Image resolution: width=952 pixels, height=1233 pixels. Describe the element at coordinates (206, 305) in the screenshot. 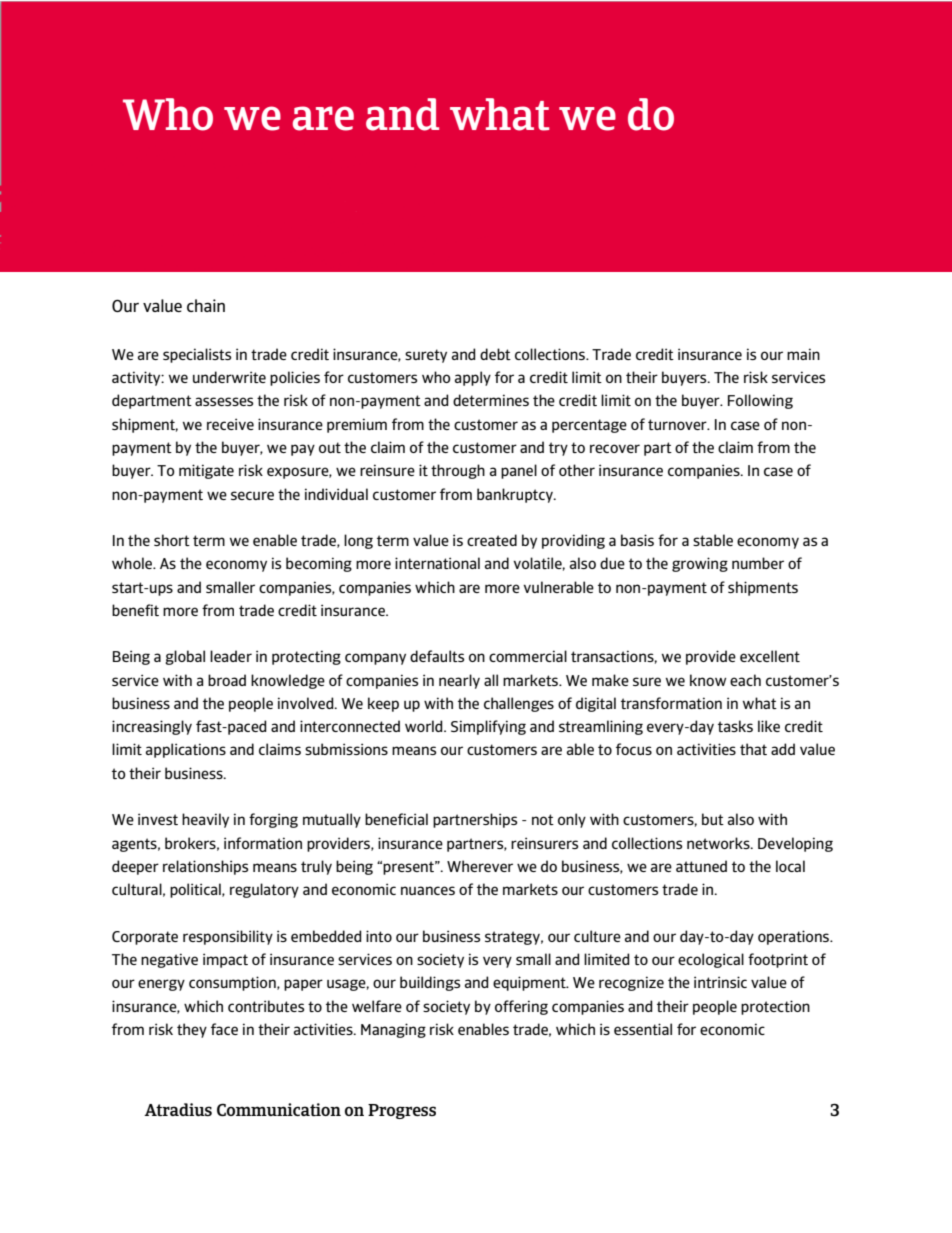

I see `chain` at that location.
